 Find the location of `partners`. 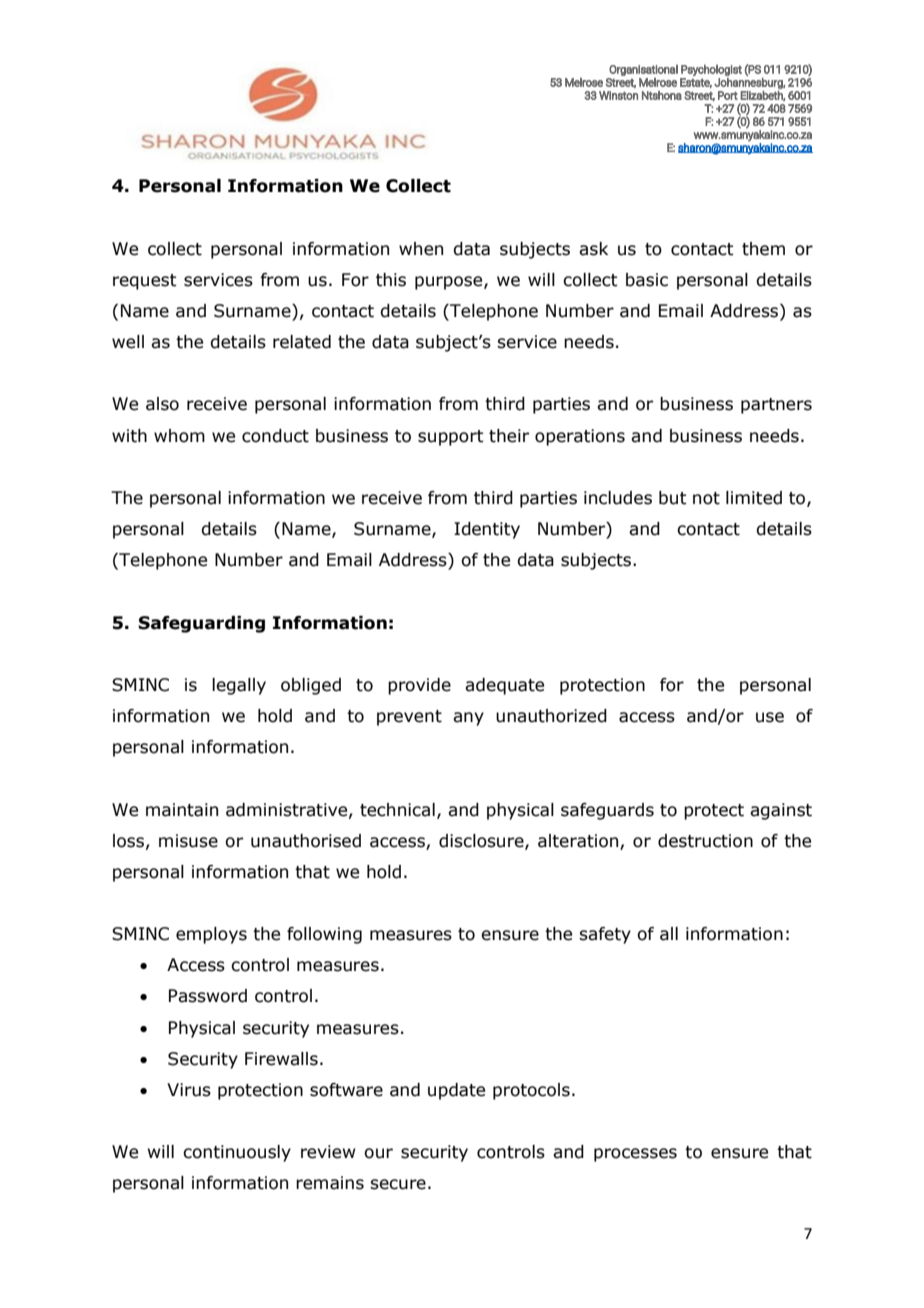

partners is located at coordinates (776, 406).
